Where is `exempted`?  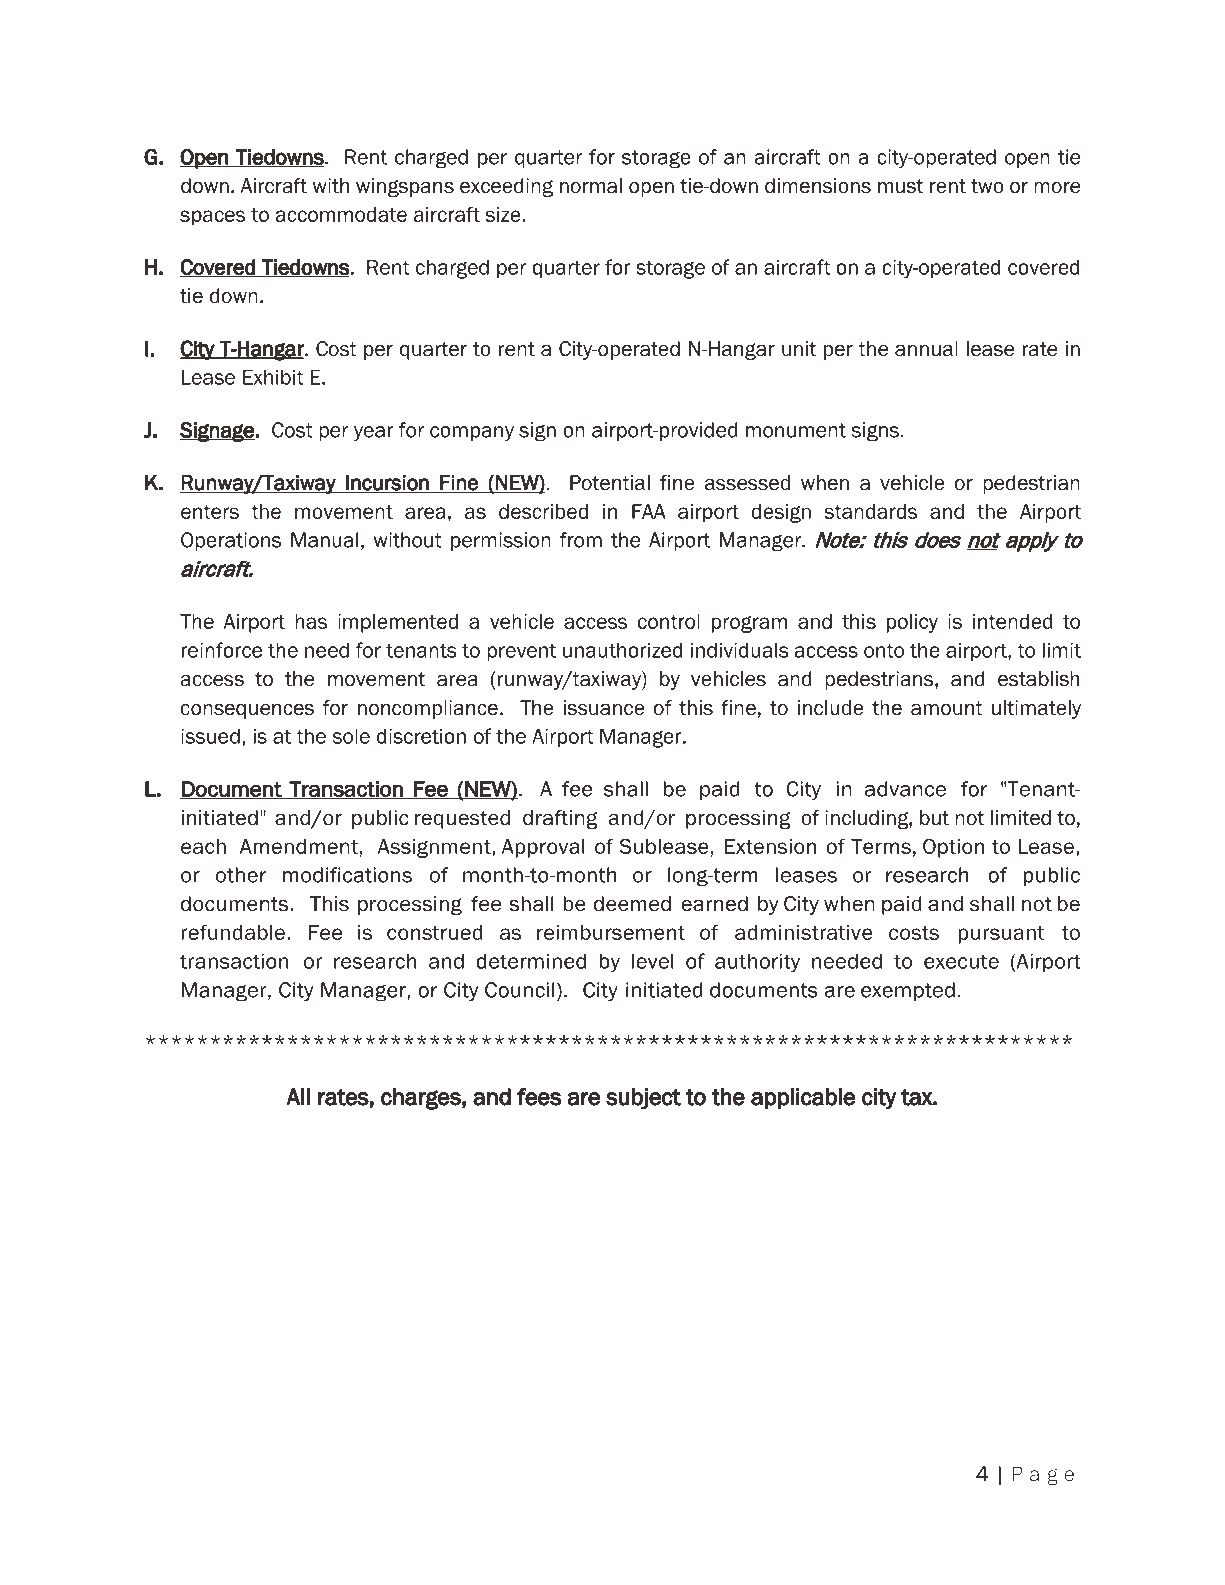
exempted is located at coordinates (908, 991).
